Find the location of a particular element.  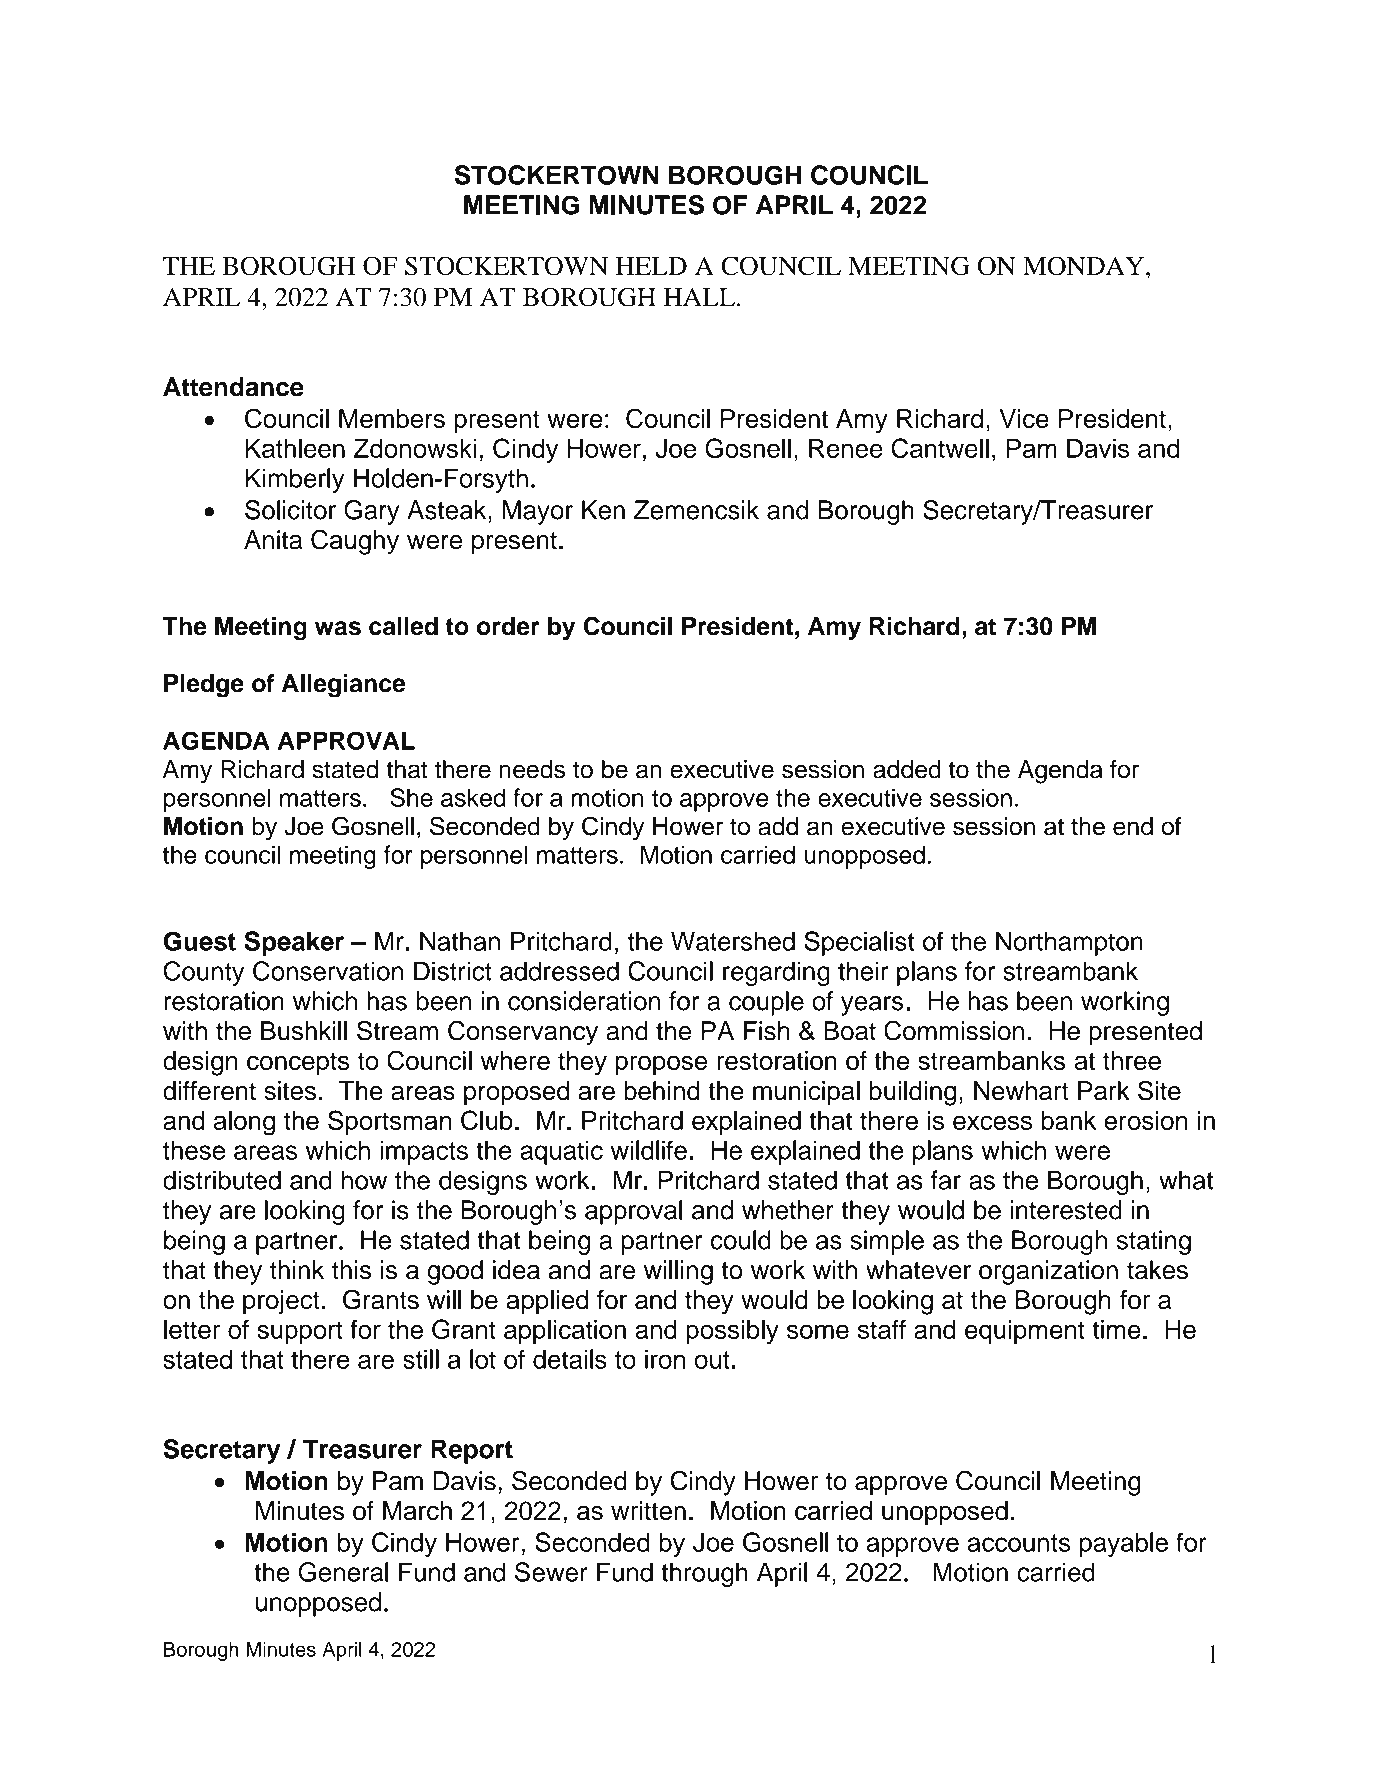

possibly is located at coordinates (732, 1332).
